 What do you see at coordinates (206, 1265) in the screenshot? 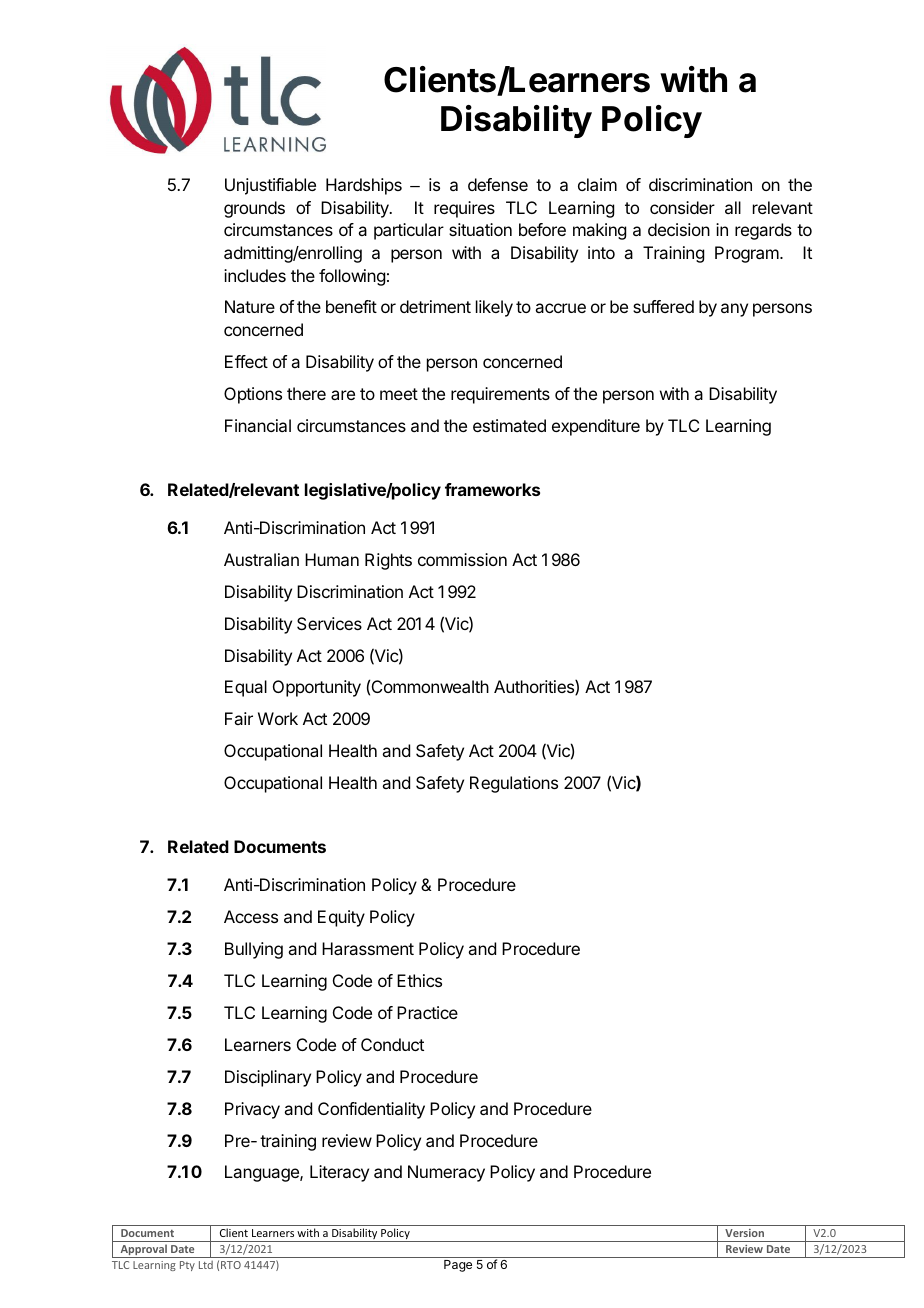
I see `Ltd` at bounding box center [206, 1265].
